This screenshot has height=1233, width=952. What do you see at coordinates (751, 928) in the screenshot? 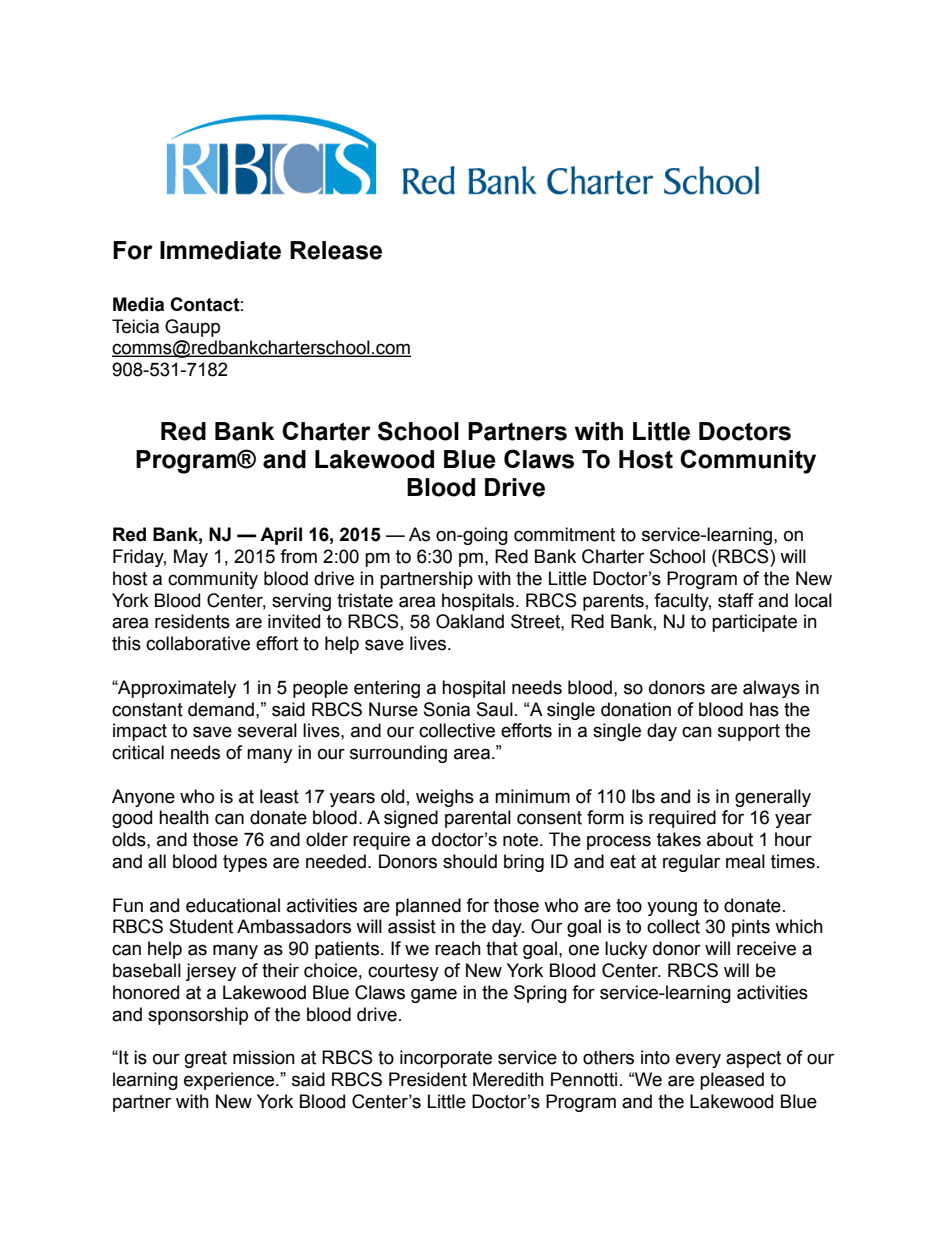
I see `pints` at bounding box center [751, 928].
